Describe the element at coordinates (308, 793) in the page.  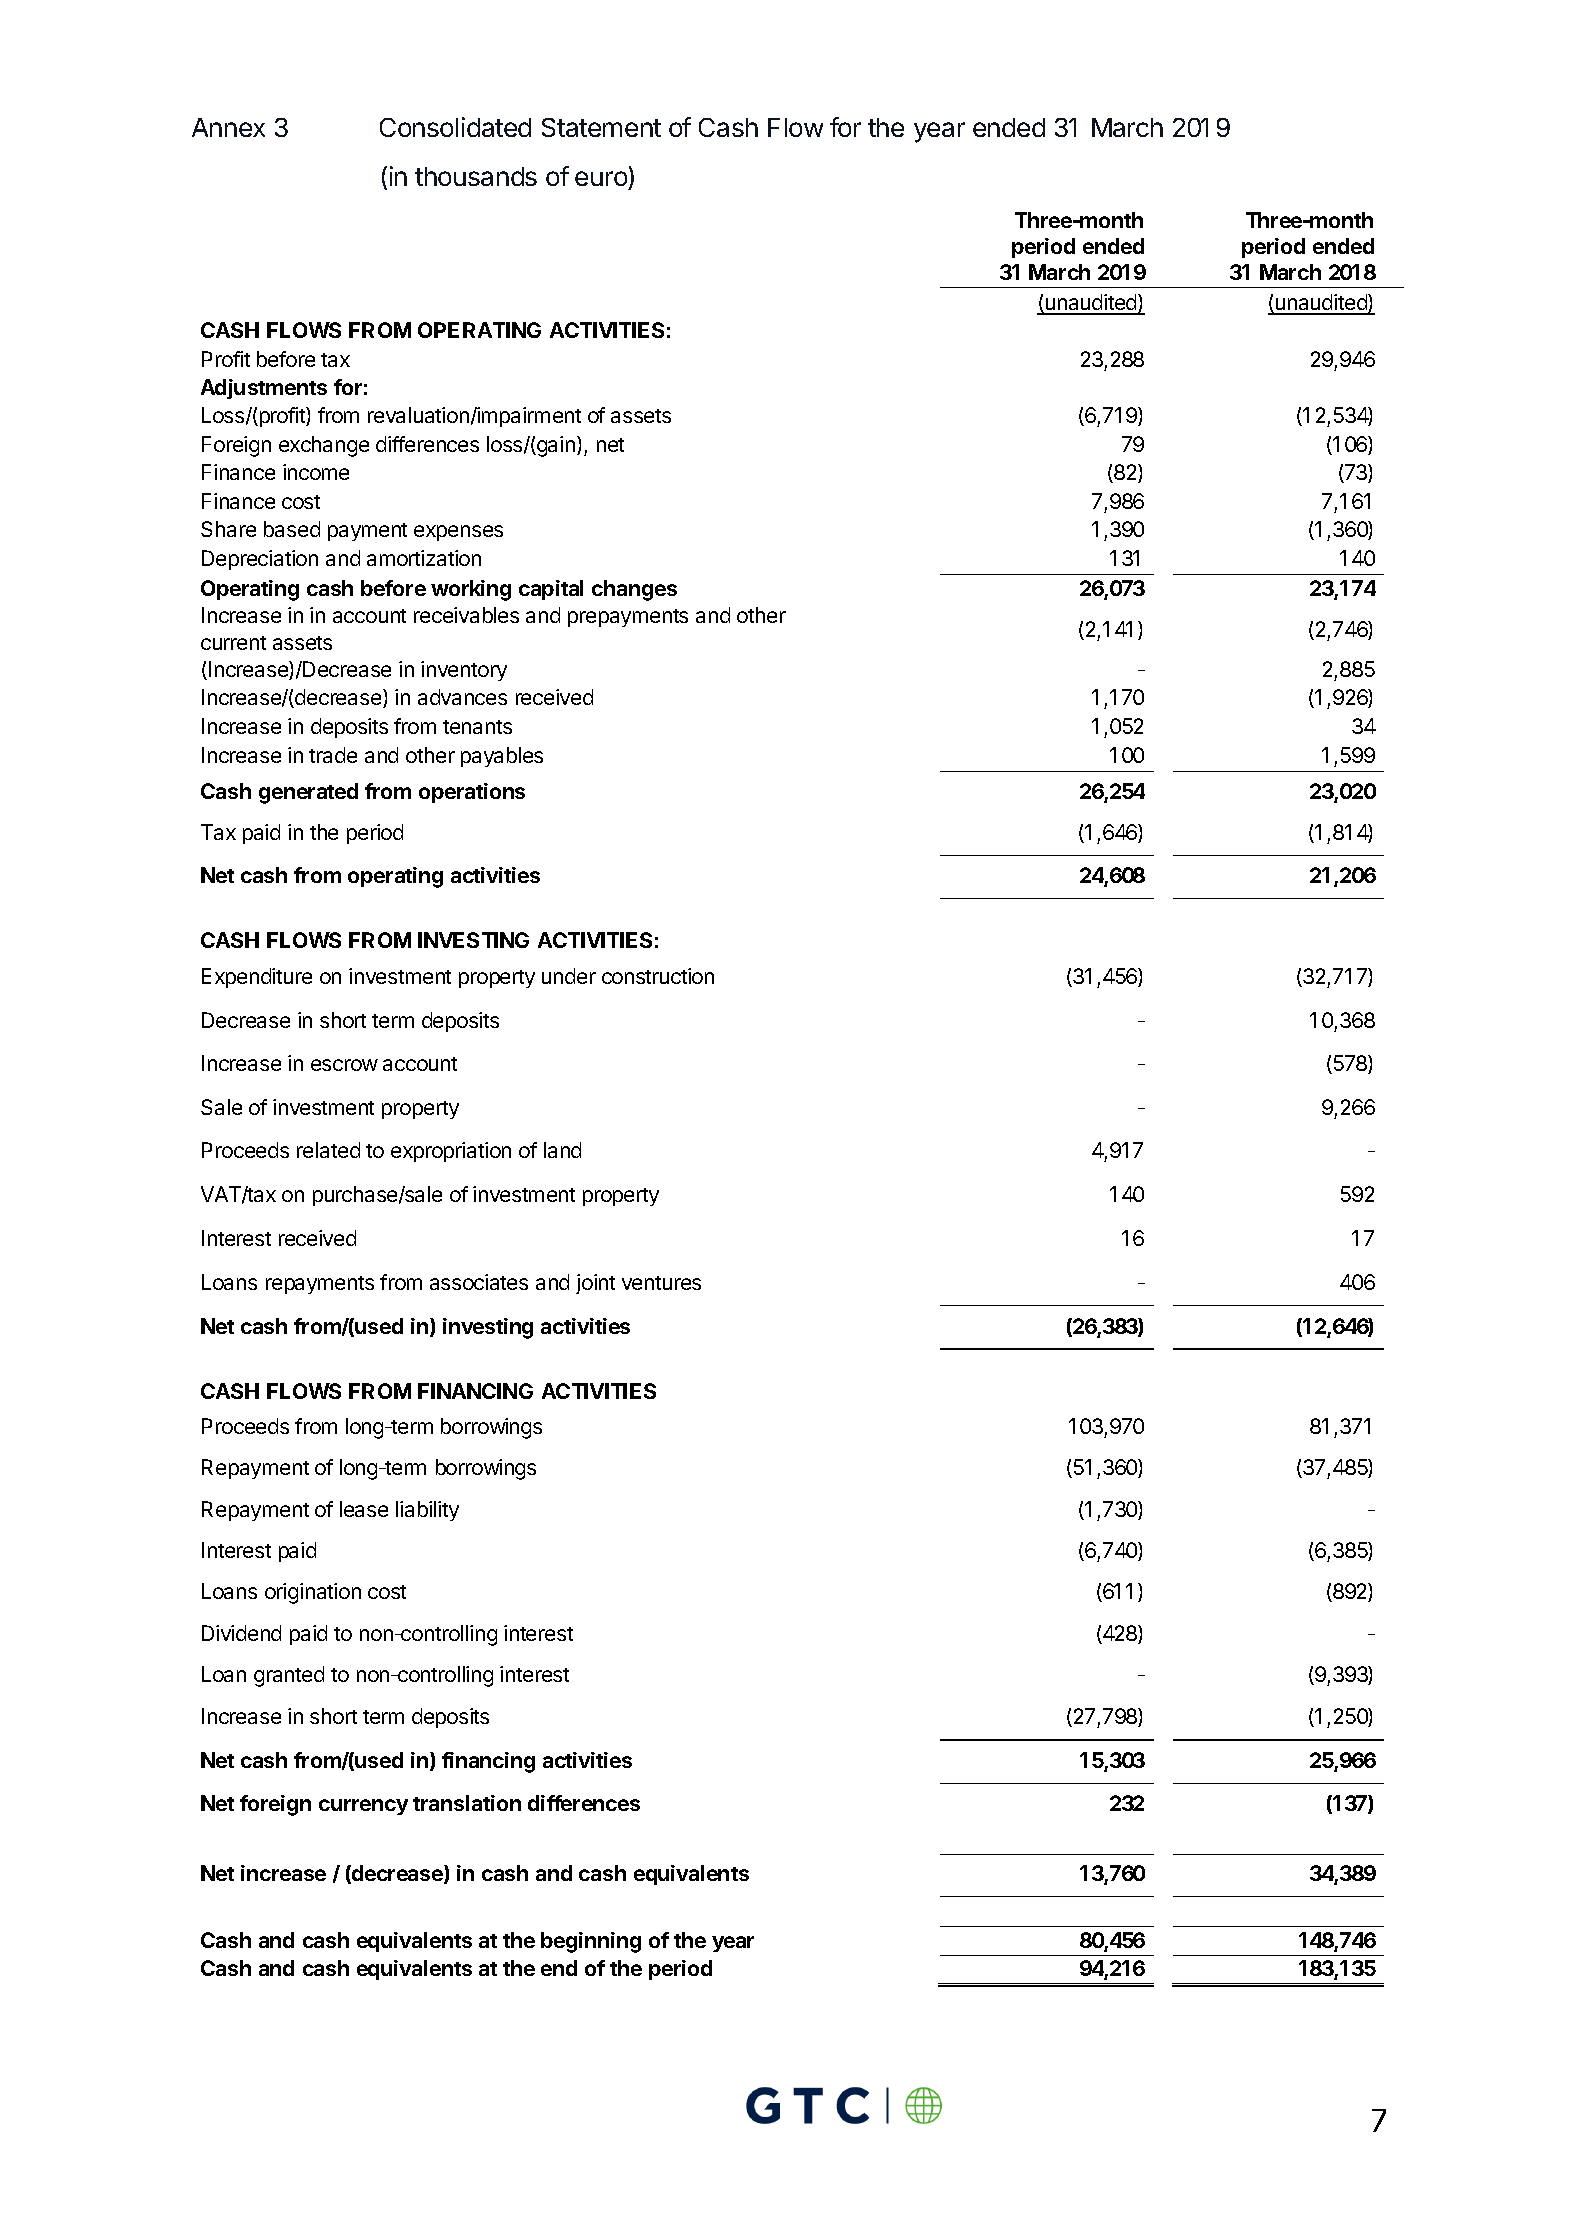
I see `generated` at that location.
